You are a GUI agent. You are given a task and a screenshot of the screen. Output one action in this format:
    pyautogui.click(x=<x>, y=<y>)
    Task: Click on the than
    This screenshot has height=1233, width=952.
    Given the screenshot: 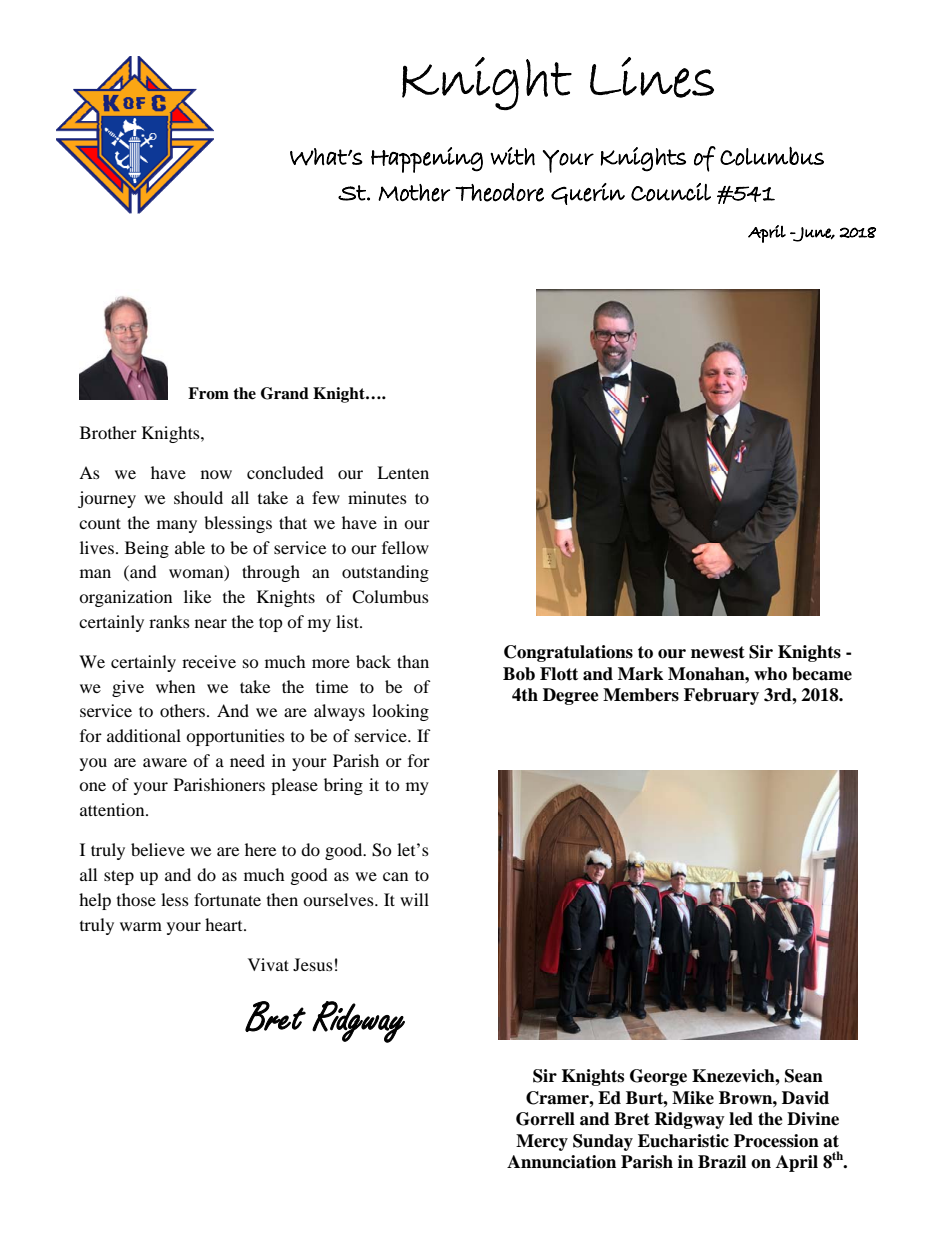 What is the action you would take?
    pyautogui.click(x=413, y=661)
